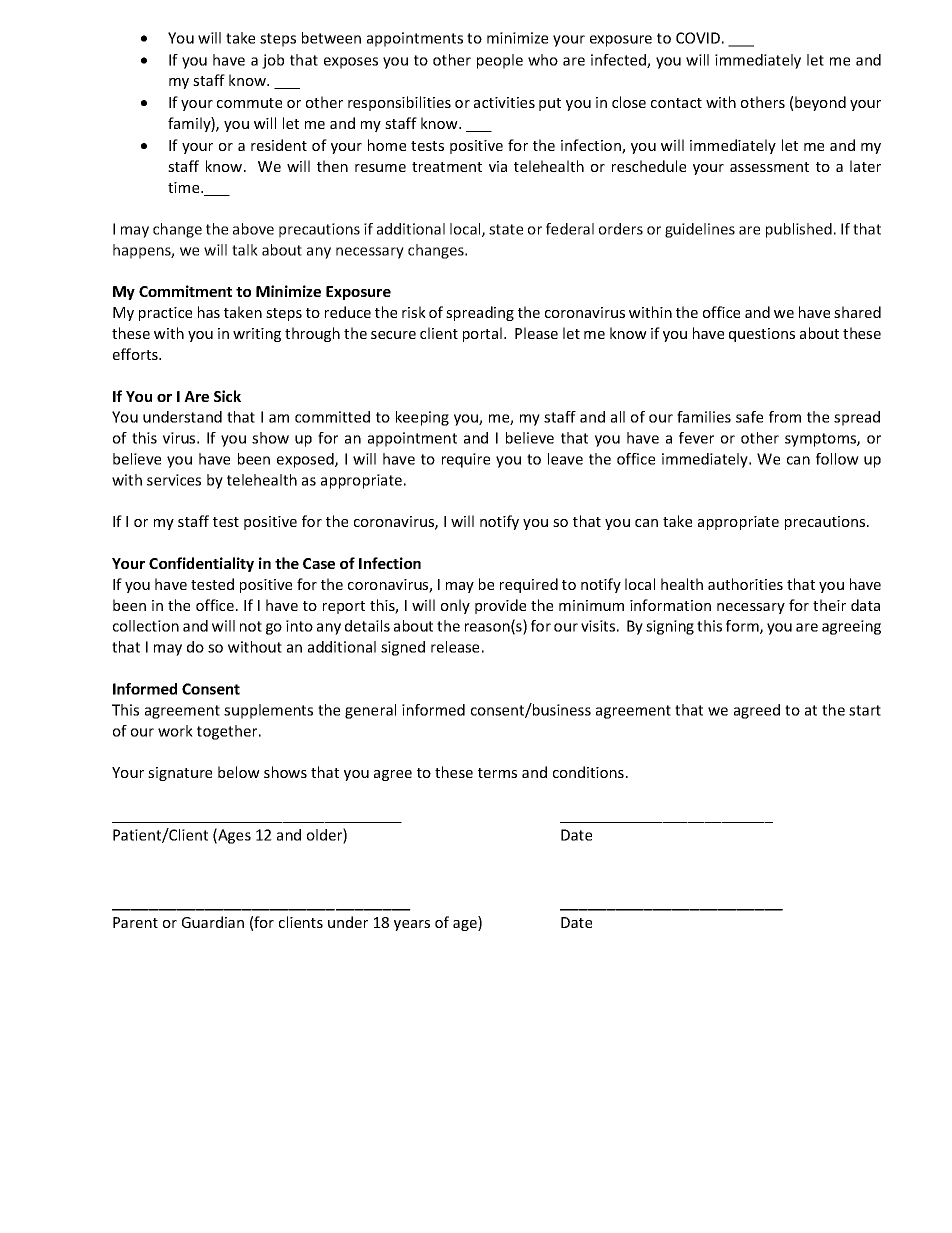 The width and height of the screenshot is (952, 1233). What do you see at coordinates (299, 626) in the screenshot?
I see `into` at bounding box center [299, 626].
